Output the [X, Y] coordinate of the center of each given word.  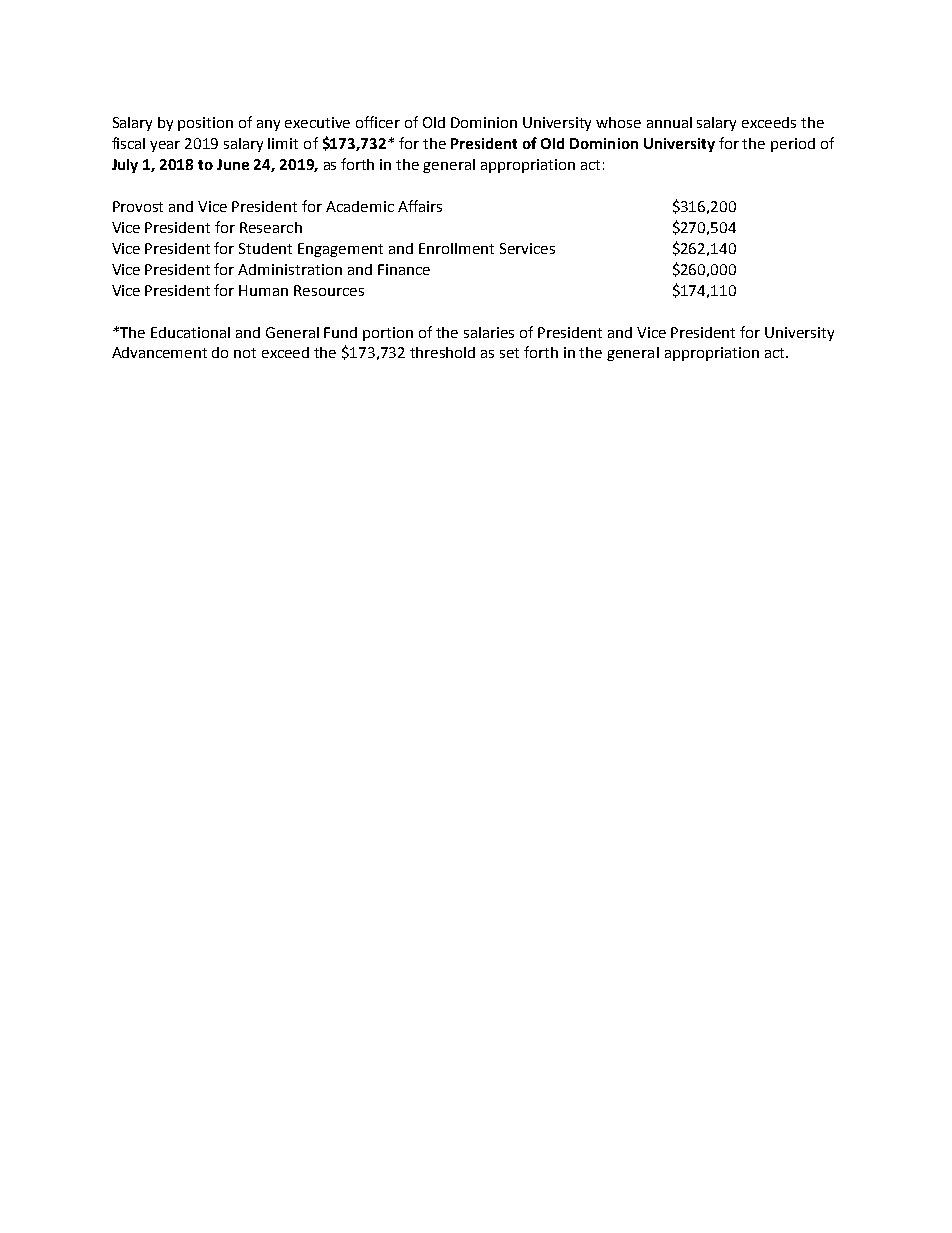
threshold [442, 352]
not [245, 353]
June [233, 164]
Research [271, 227]
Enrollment [456, 248]
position [205, 124]
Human [263, 290]
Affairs [420, 206]
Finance [404, 269]
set [509, 353]
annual [669, 122]
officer [378, 122]
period [793, 145]
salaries [489, 332]
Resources [329, 290]
